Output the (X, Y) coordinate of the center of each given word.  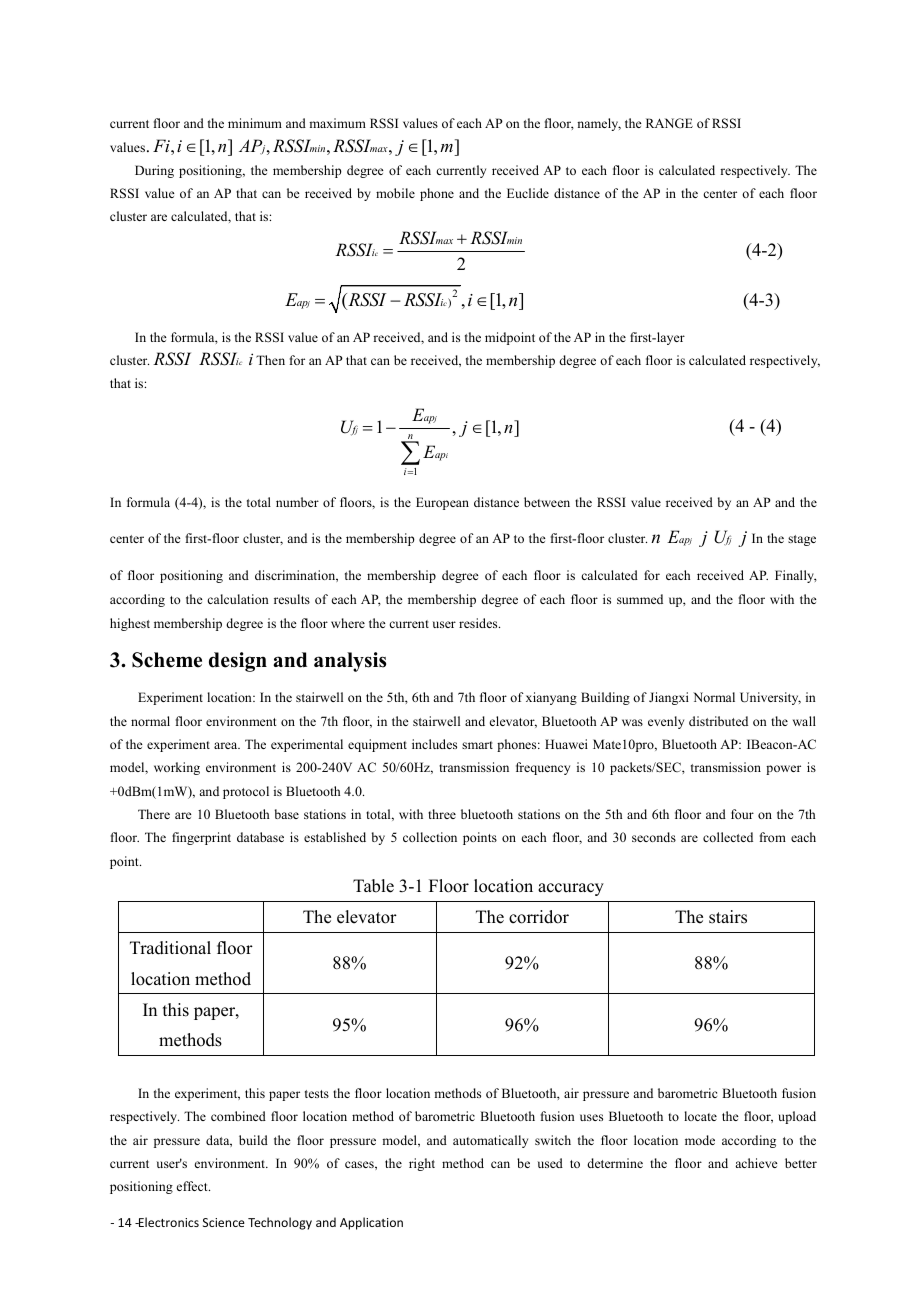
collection (430, 837)
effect (193, 1186)
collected (728, 837)
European (442, 503)
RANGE (669, 123)
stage (802, 540)
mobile (395, 193)
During (154, 171)
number (297, 502)
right (422, 1164)
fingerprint (201, 838)
